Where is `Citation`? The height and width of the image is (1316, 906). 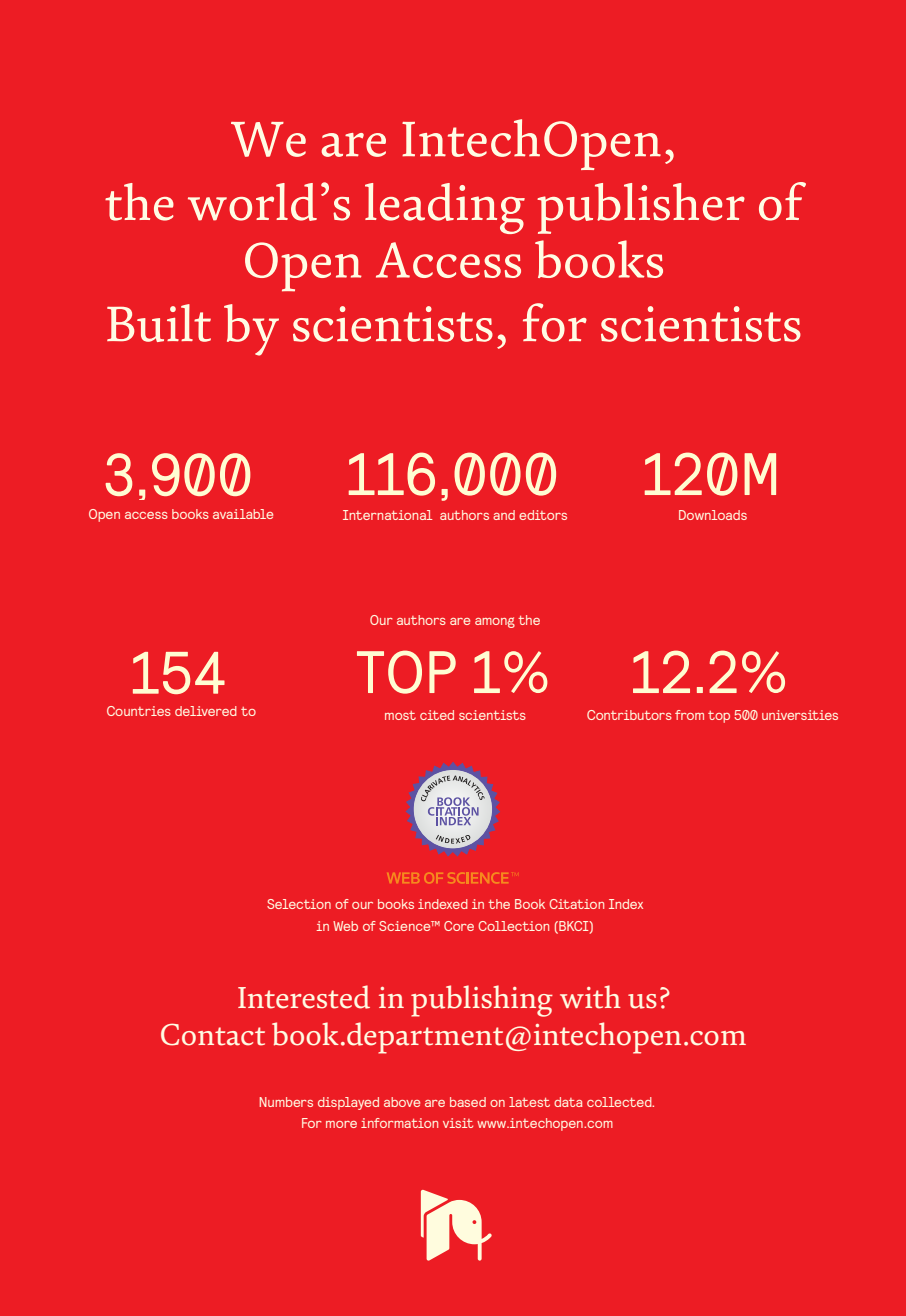
Citation is located at coordinates (576, 904).
